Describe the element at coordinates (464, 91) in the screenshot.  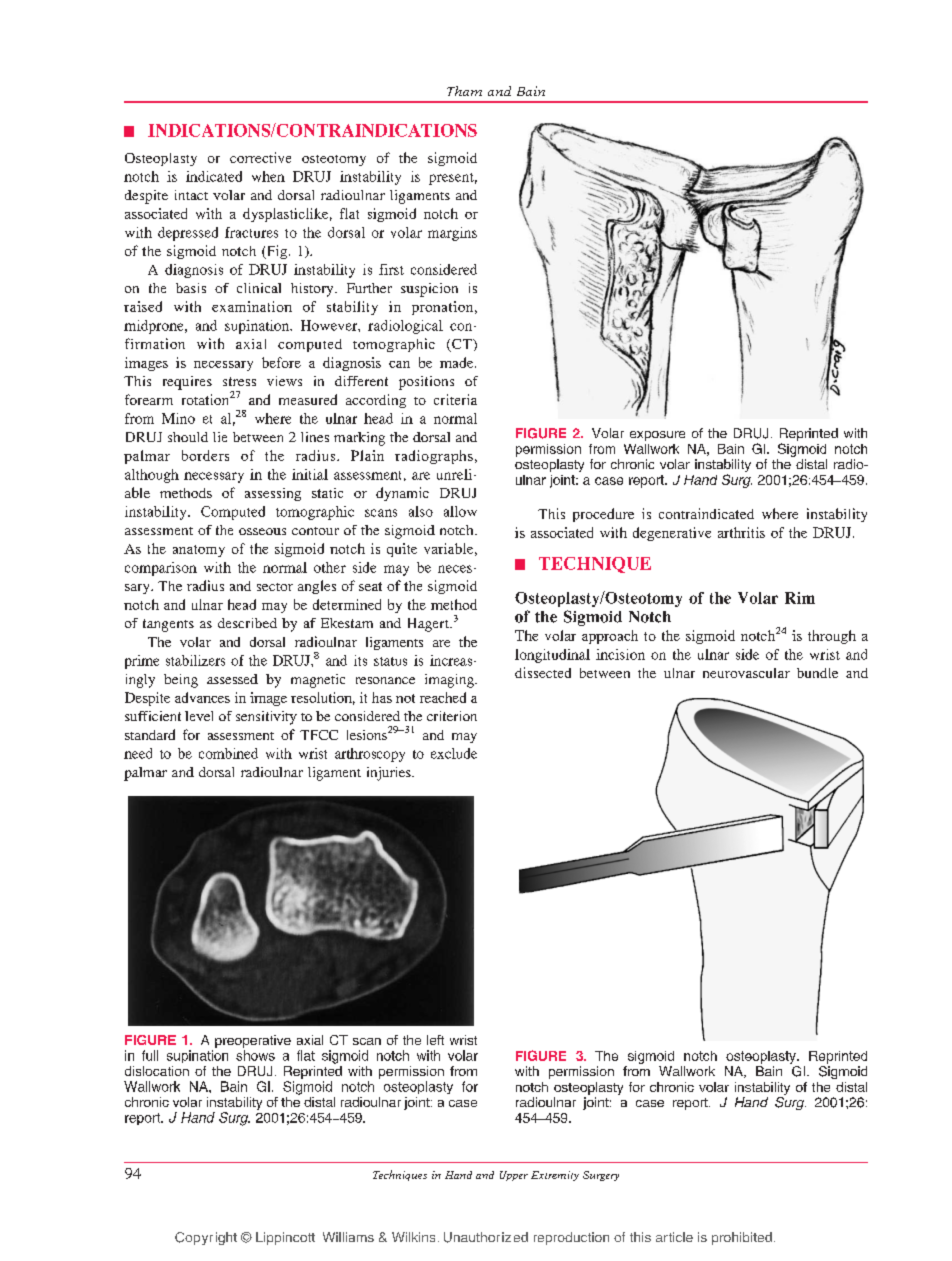
I see `Tham` at that location.
